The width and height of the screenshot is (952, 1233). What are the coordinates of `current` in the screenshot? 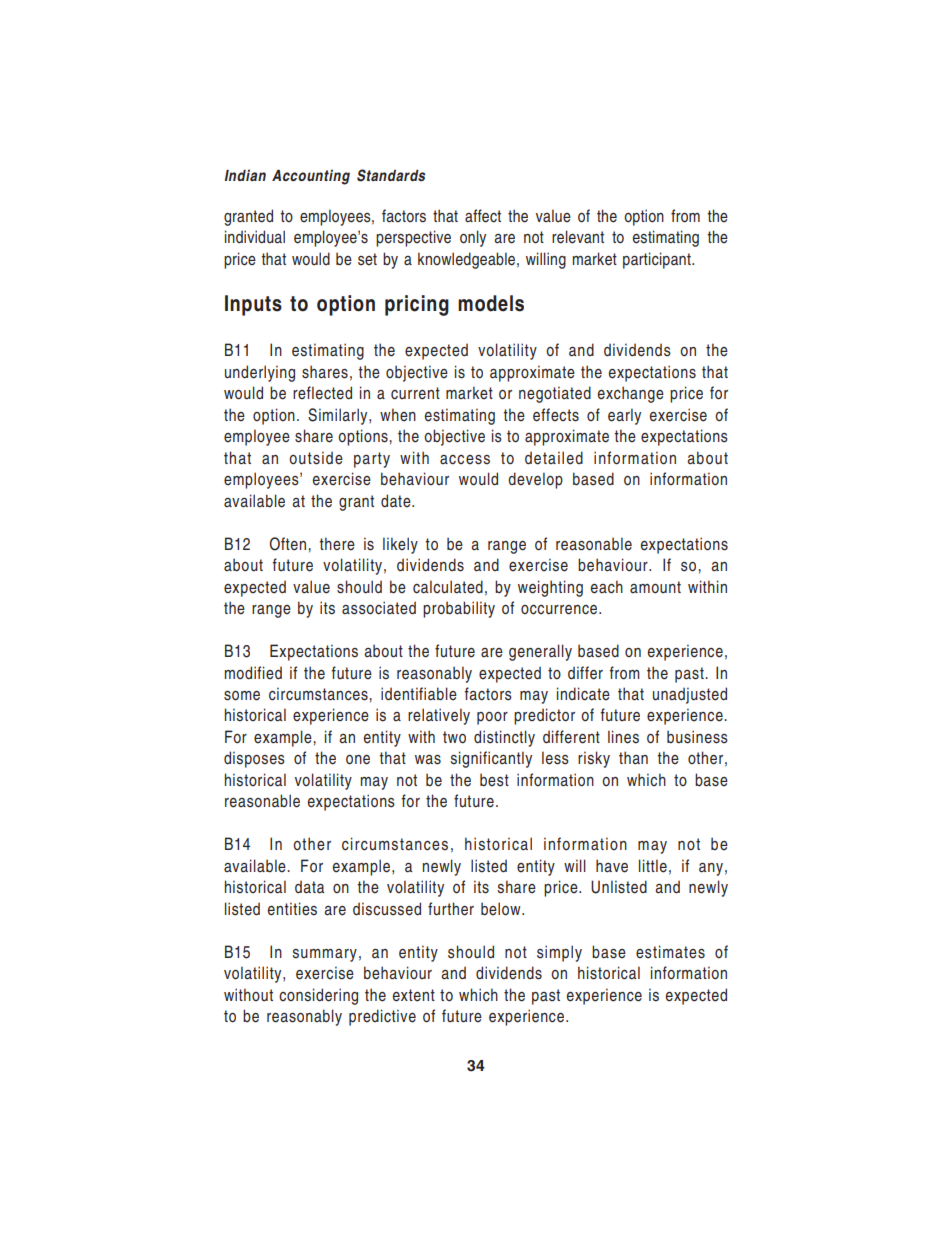 It's located at (415, 393).
